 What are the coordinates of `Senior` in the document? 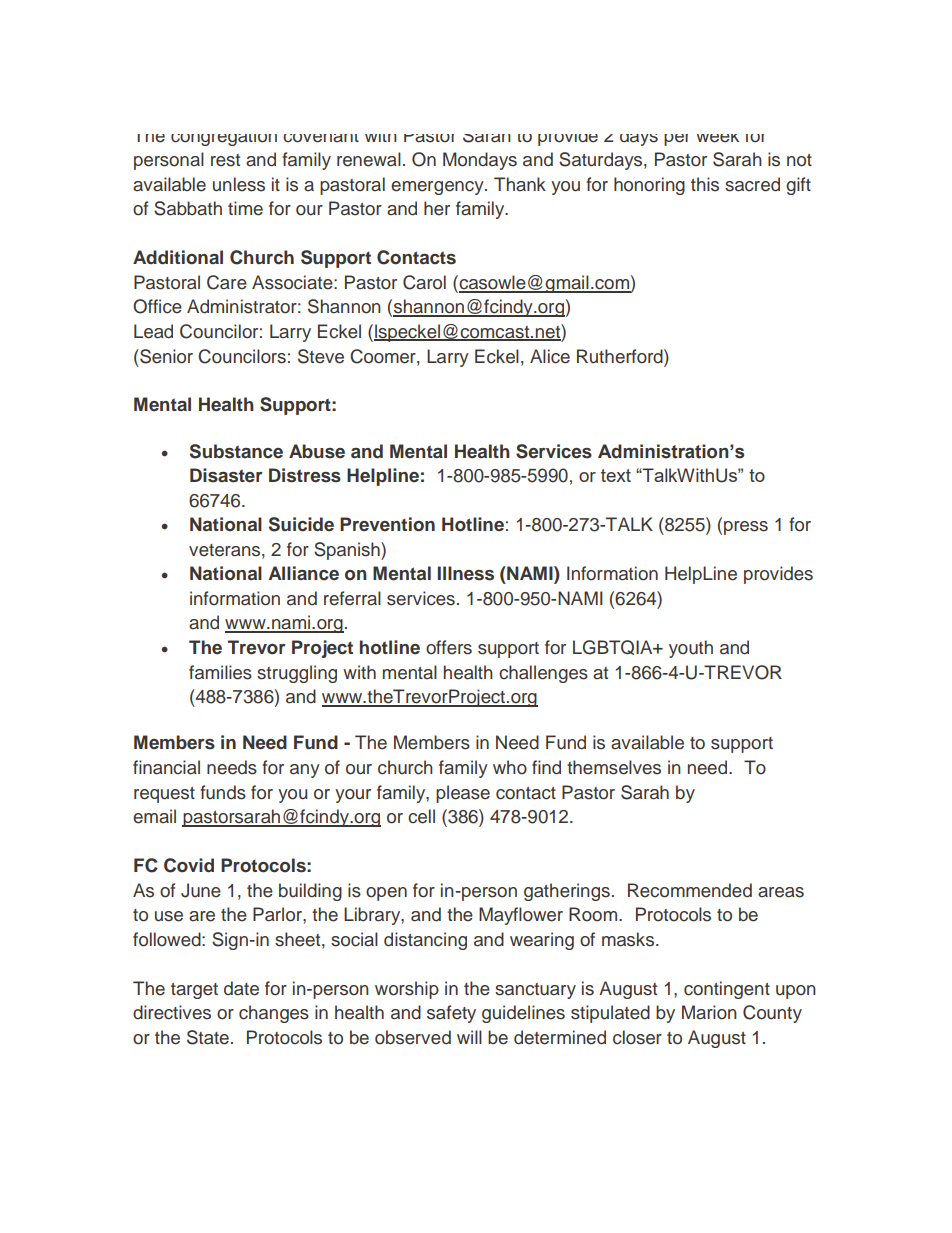 It's located at (165, 356).
